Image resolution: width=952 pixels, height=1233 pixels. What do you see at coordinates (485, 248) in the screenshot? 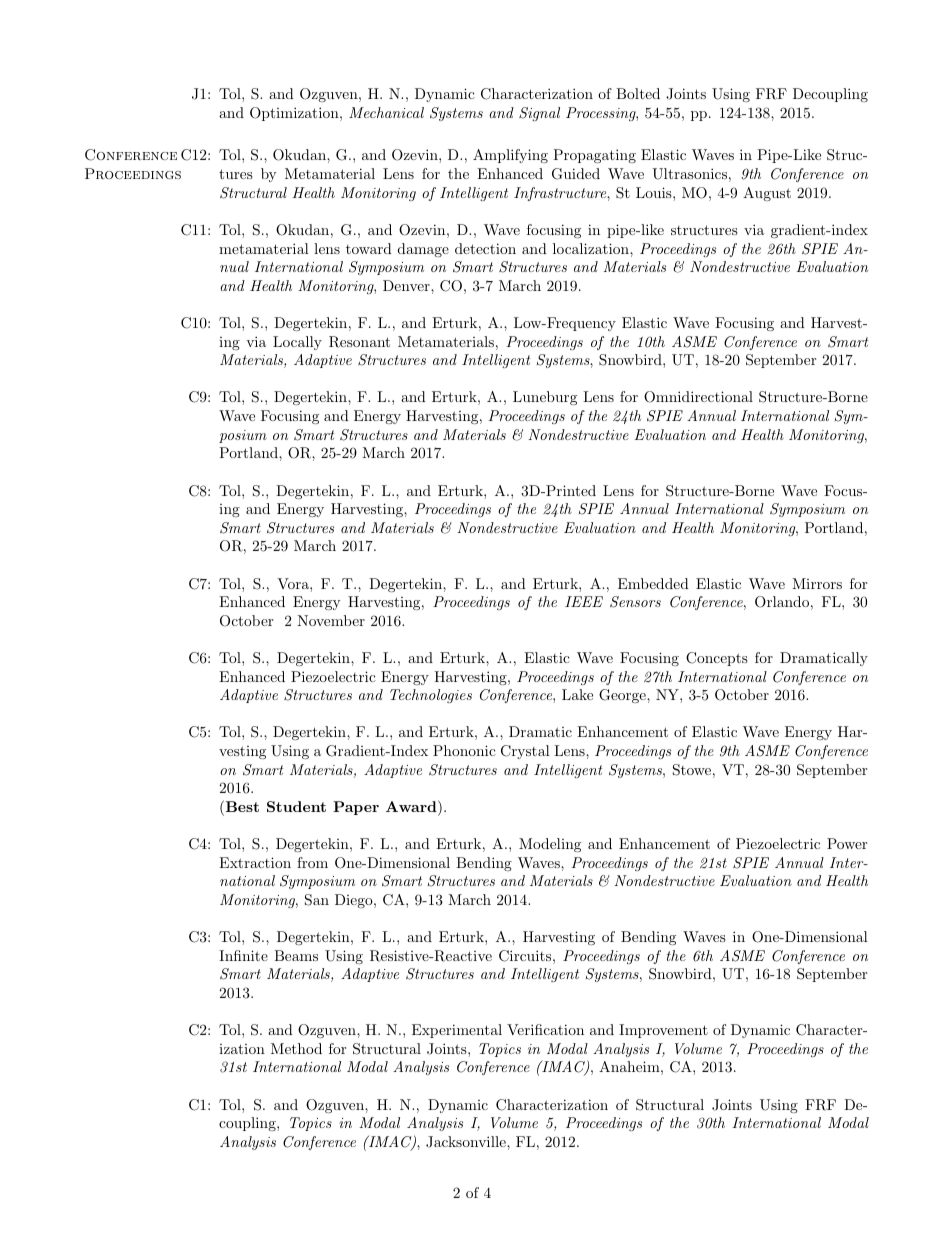
I see `detection` at bounding box center [485, 248].
